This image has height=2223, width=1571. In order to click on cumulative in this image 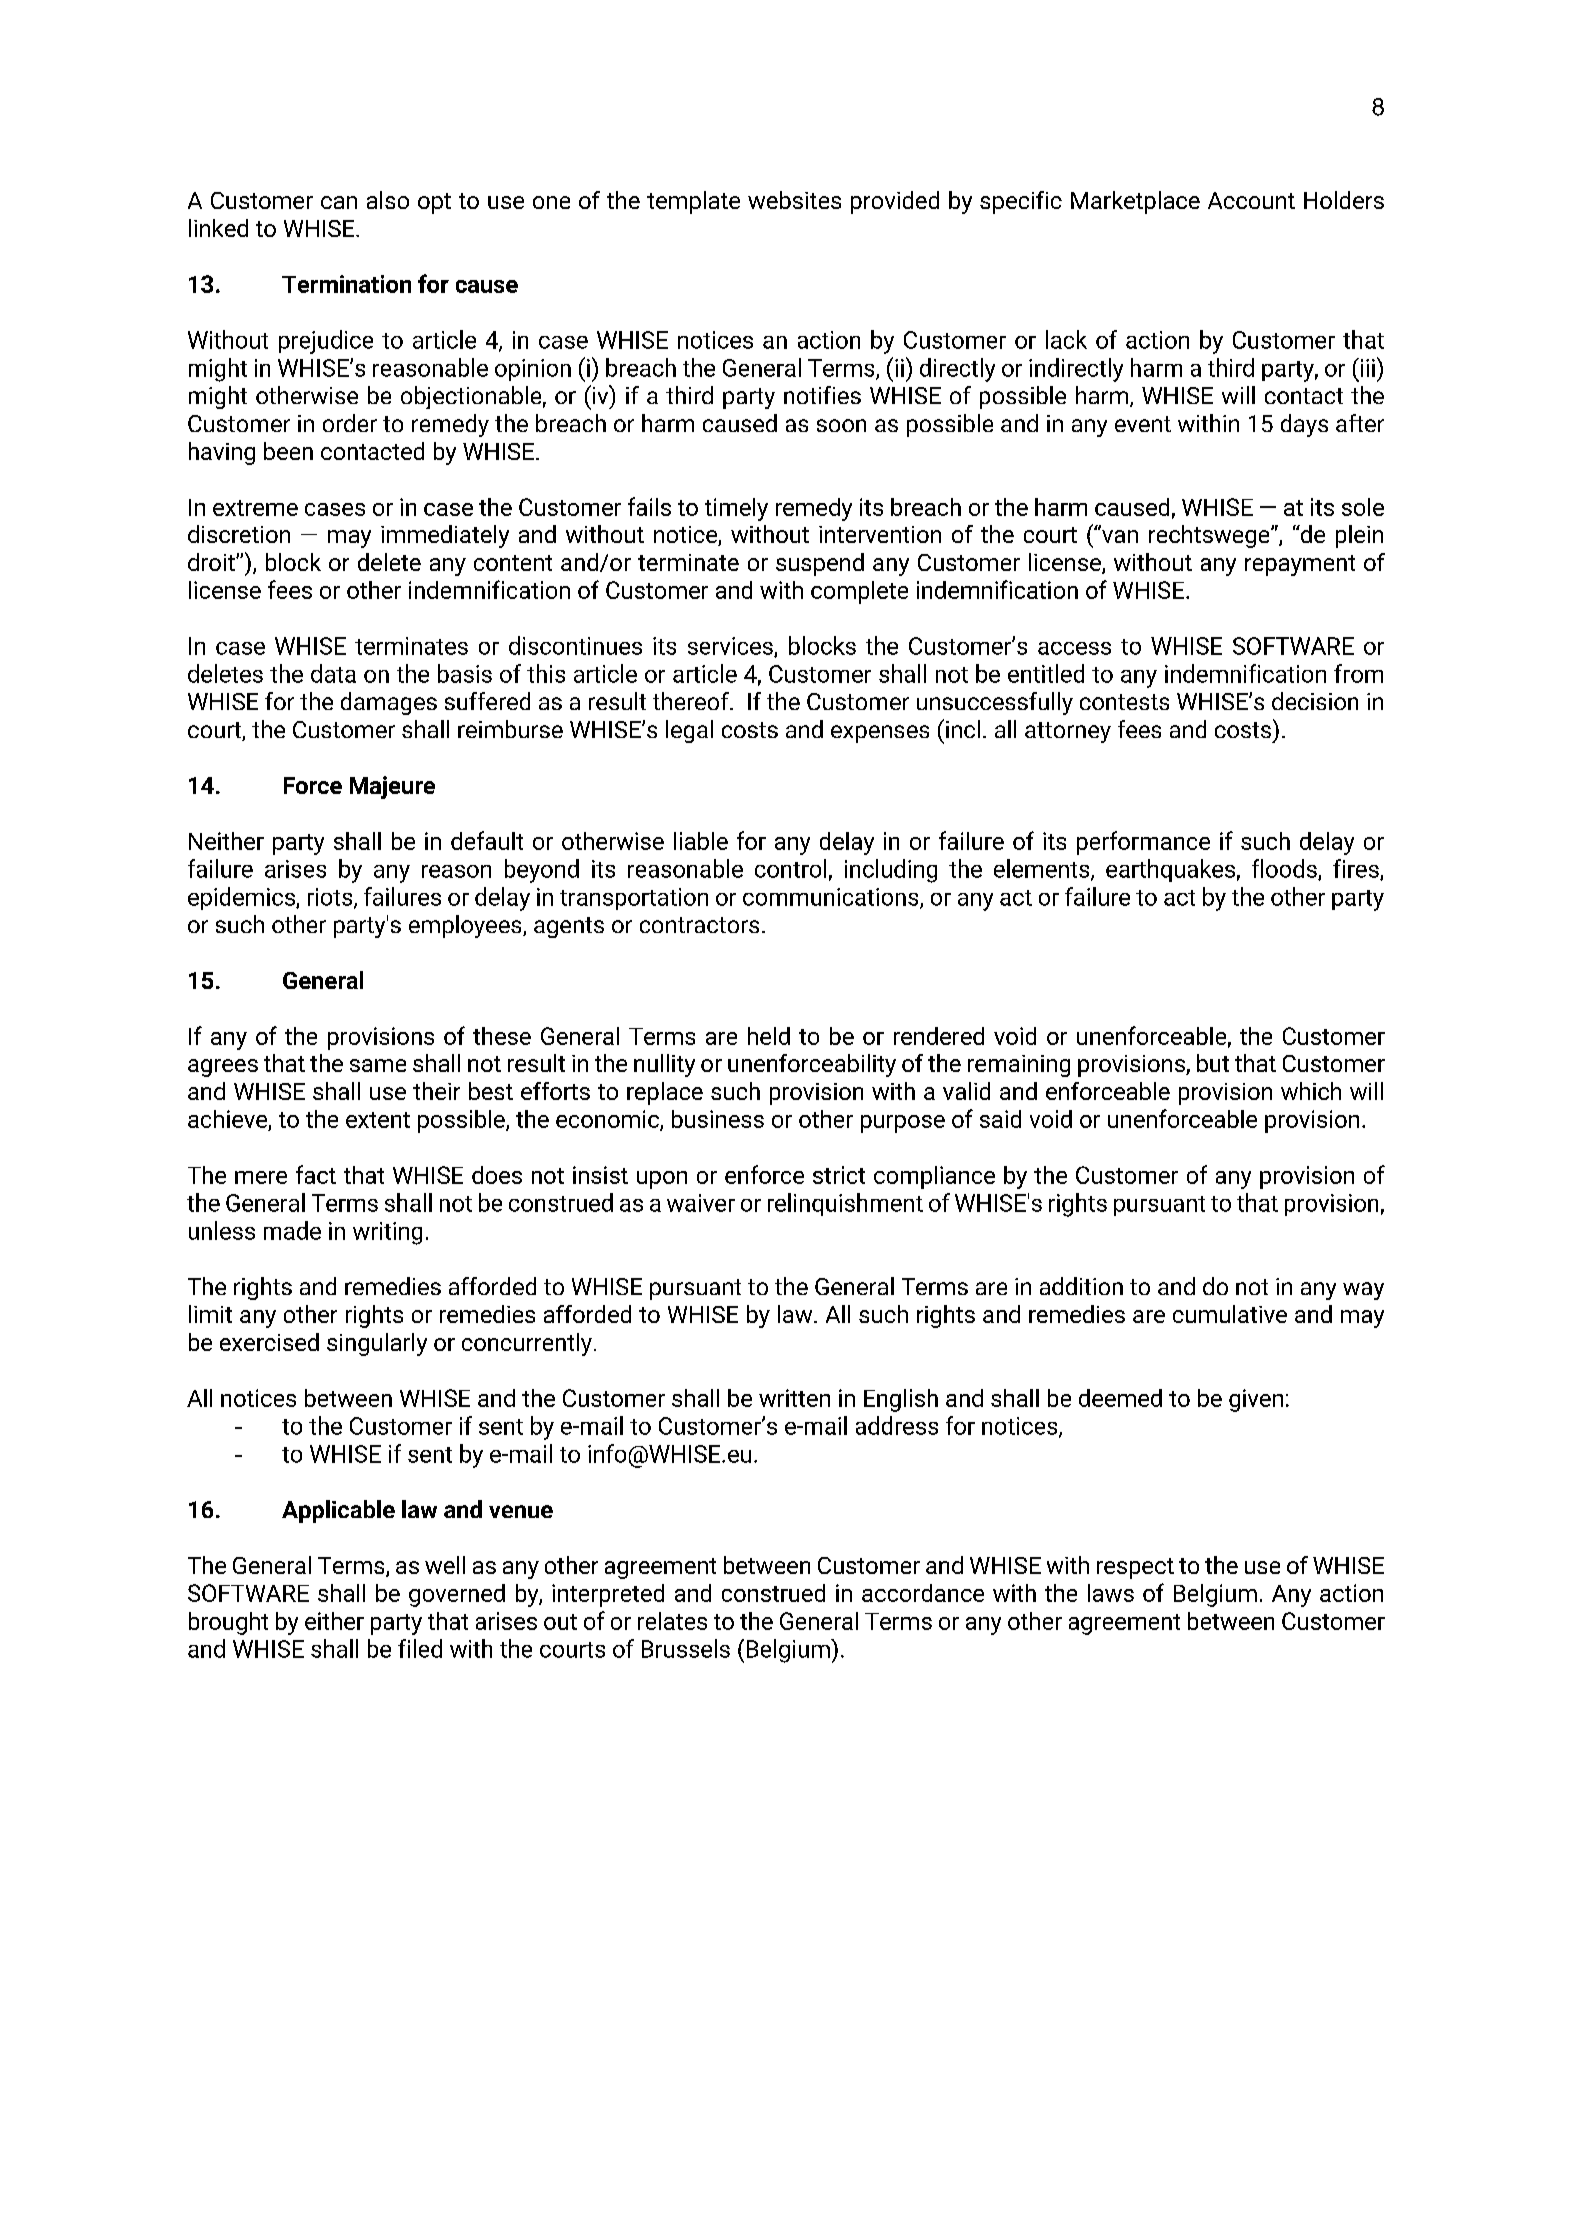, I will do `click(1230, 1314)`.
